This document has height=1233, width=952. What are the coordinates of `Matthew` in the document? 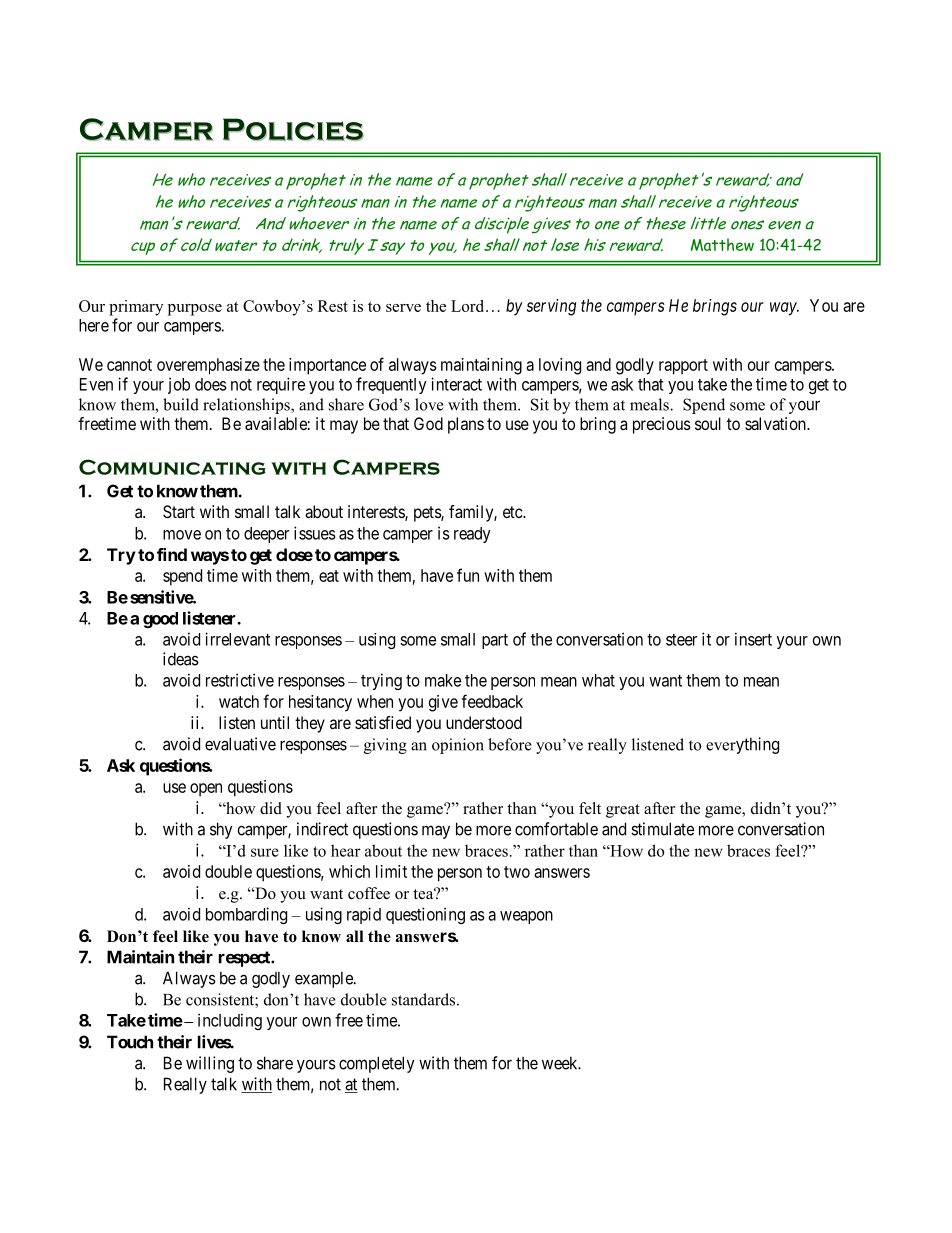 It's located at (722, 244).
